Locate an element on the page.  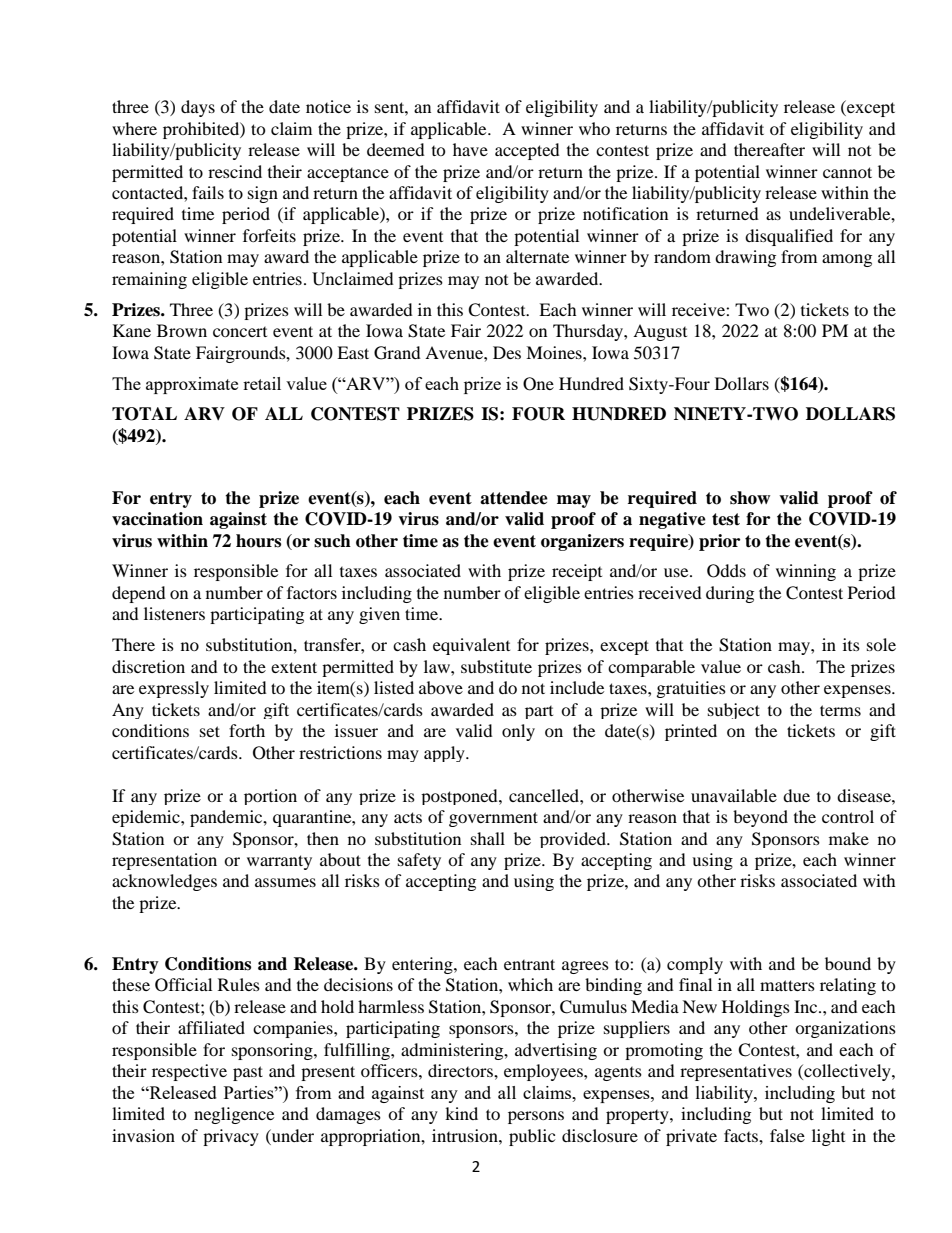
cannot is located at coordinates (847, 172).
